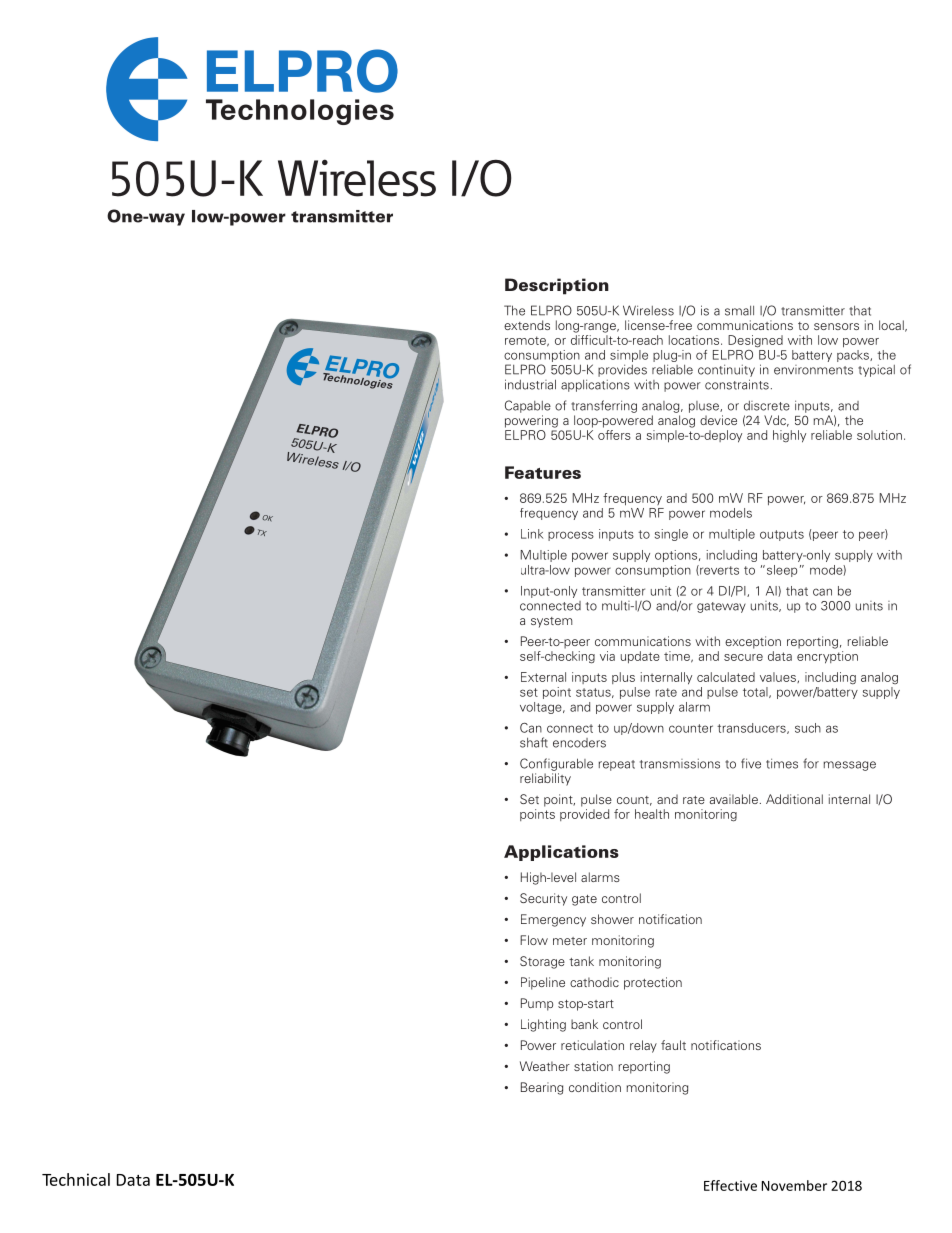 The image size is (952, 1233). Describe the element at coordinates (739, 311) in the image. I see `small` at that location.
